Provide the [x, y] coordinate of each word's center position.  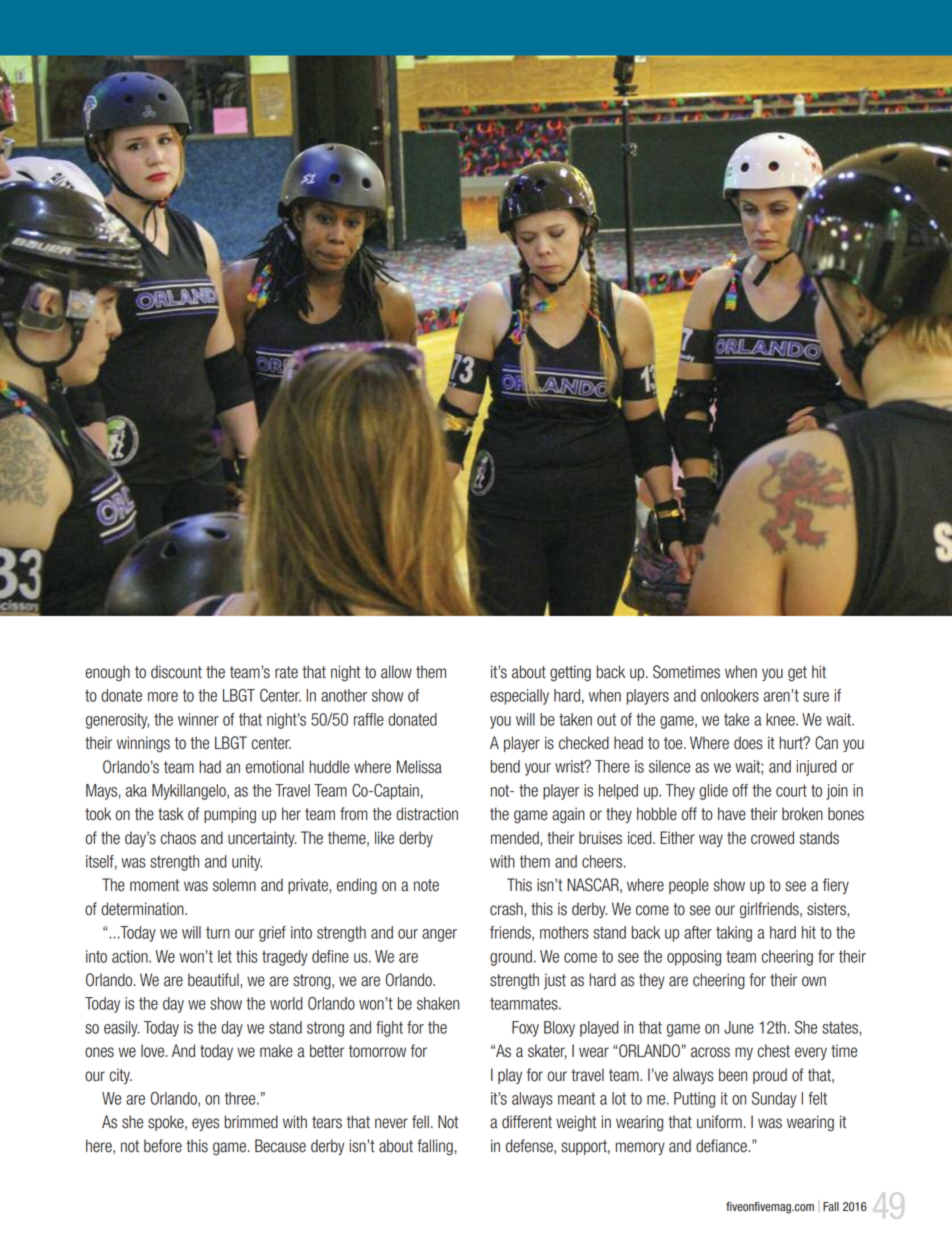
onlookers [730, 695]
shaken [438, 1003]
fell [420, 1122]
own [814, 981]
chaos [178, 838]
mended [516, 838]
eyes [205, 1124]
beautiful [214, 980]
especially [519, 697]
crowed [772, 838]
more [163, 697]
